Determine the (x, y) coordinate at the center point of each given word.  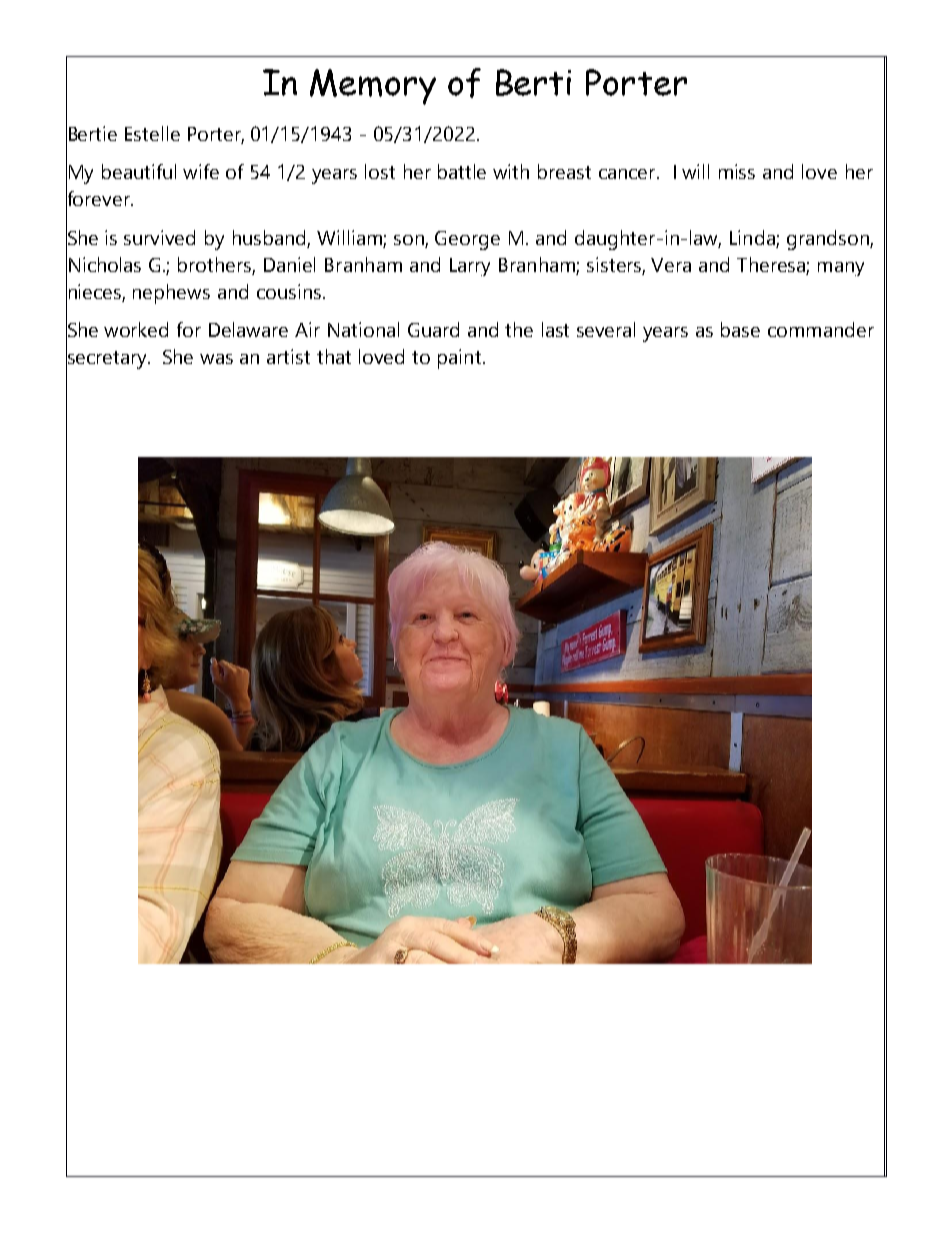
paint (461, 359)
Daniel (289, 264)
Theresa (771, 264)
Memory (373, 87)
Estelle (152, 133)
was (216, 359)
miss (737, 171)
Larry (470, 267)
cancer (628, 174)
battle (462, 171)
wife (201, 171)
